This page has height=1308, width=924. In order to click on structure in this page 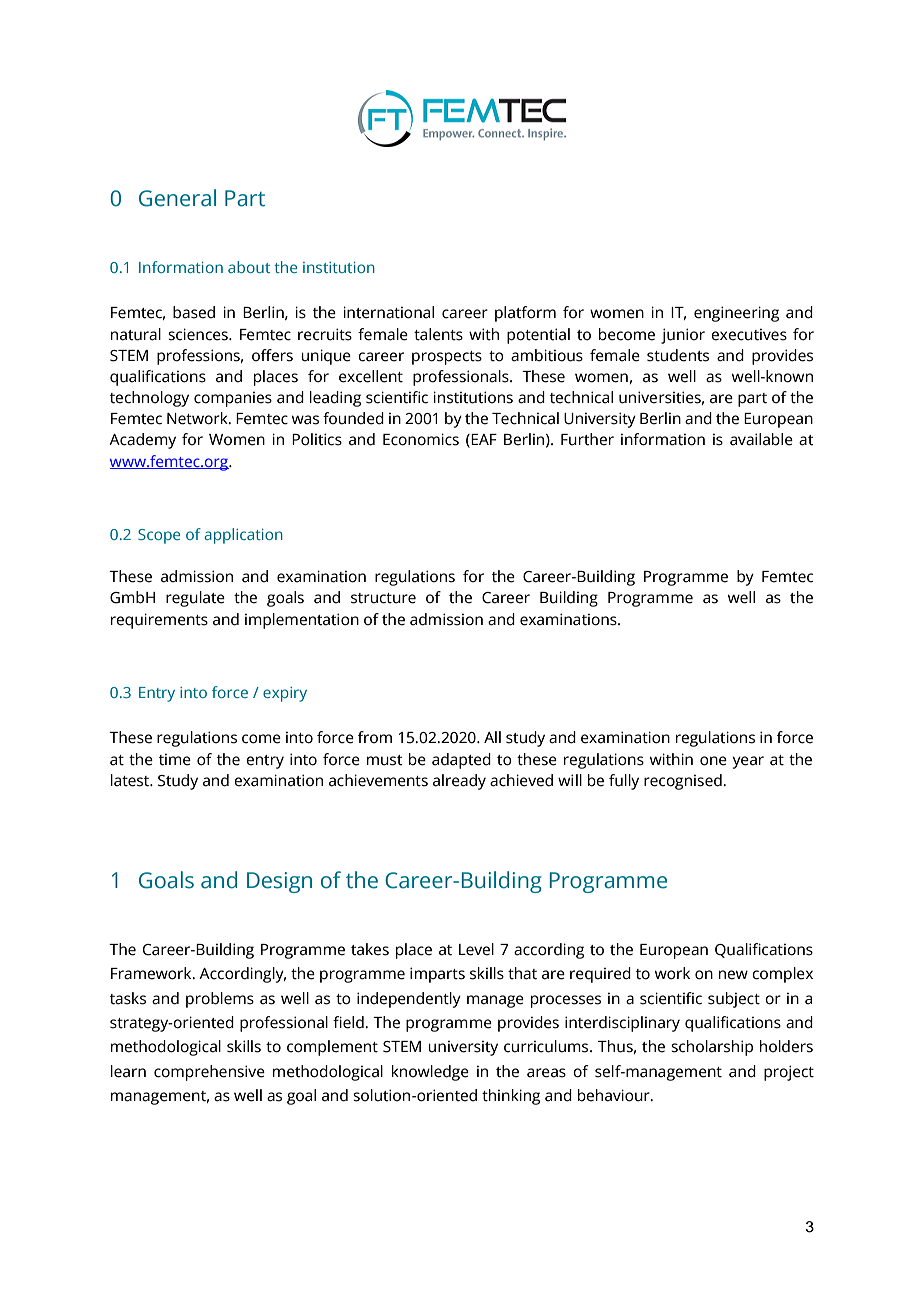, I will do `click(383, 598)`.
